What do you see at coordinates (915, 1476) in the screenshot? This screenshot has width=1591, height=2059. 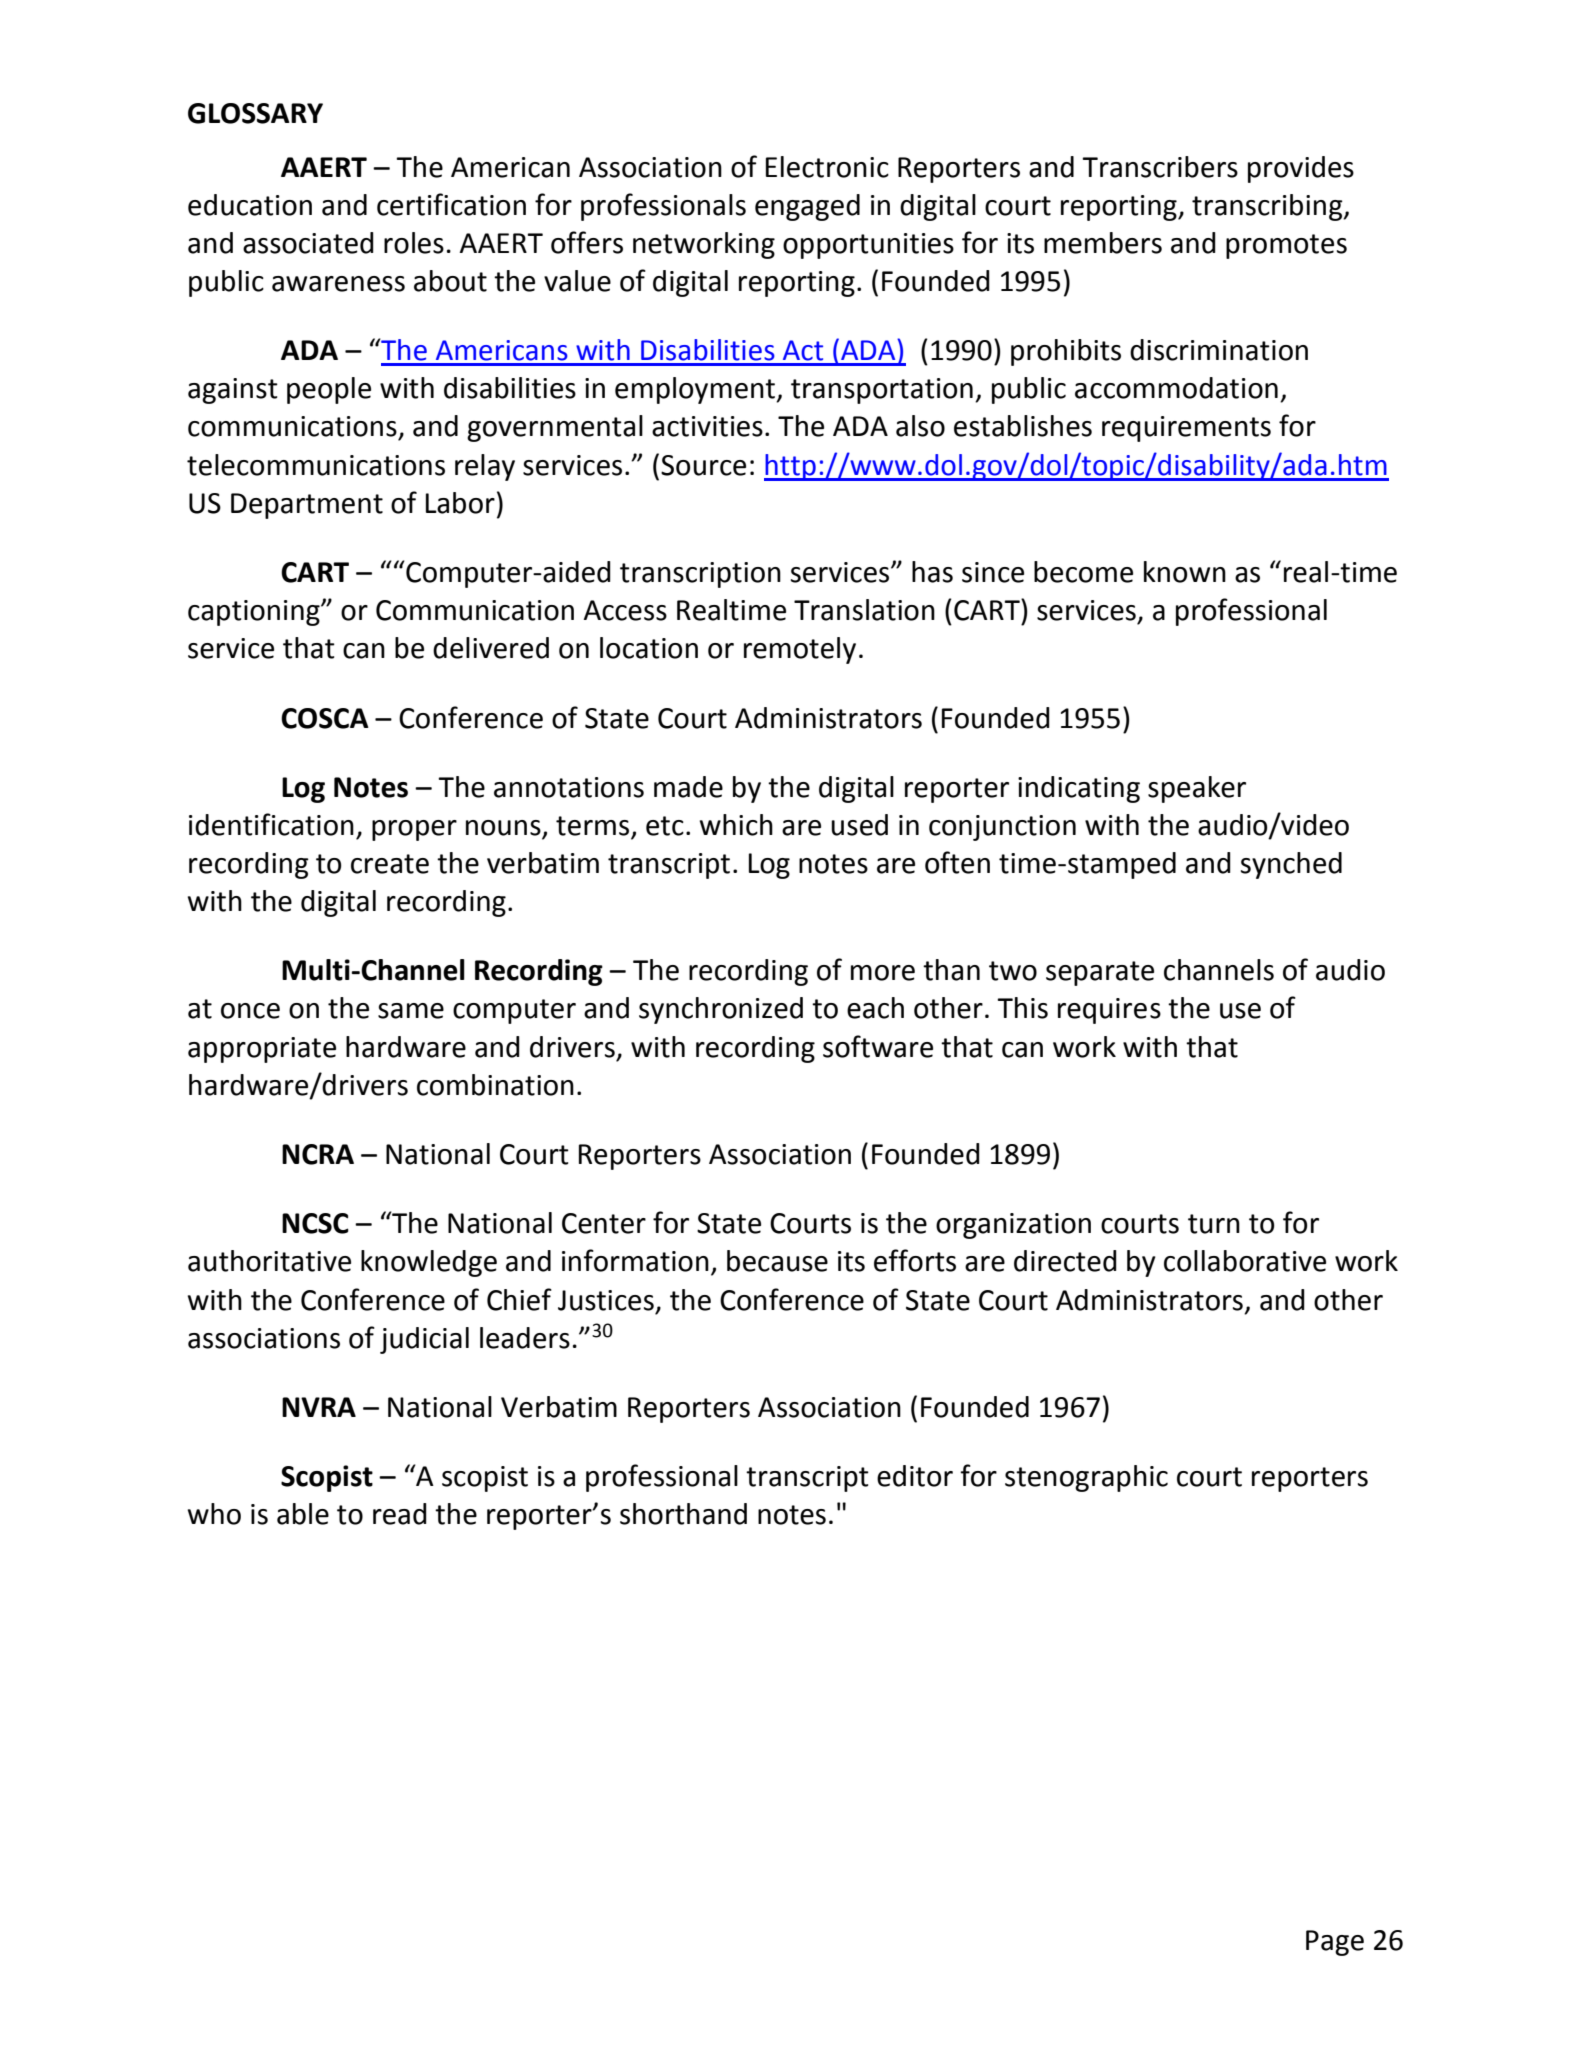 I see `editor` at bounding box center [915, 1476].
